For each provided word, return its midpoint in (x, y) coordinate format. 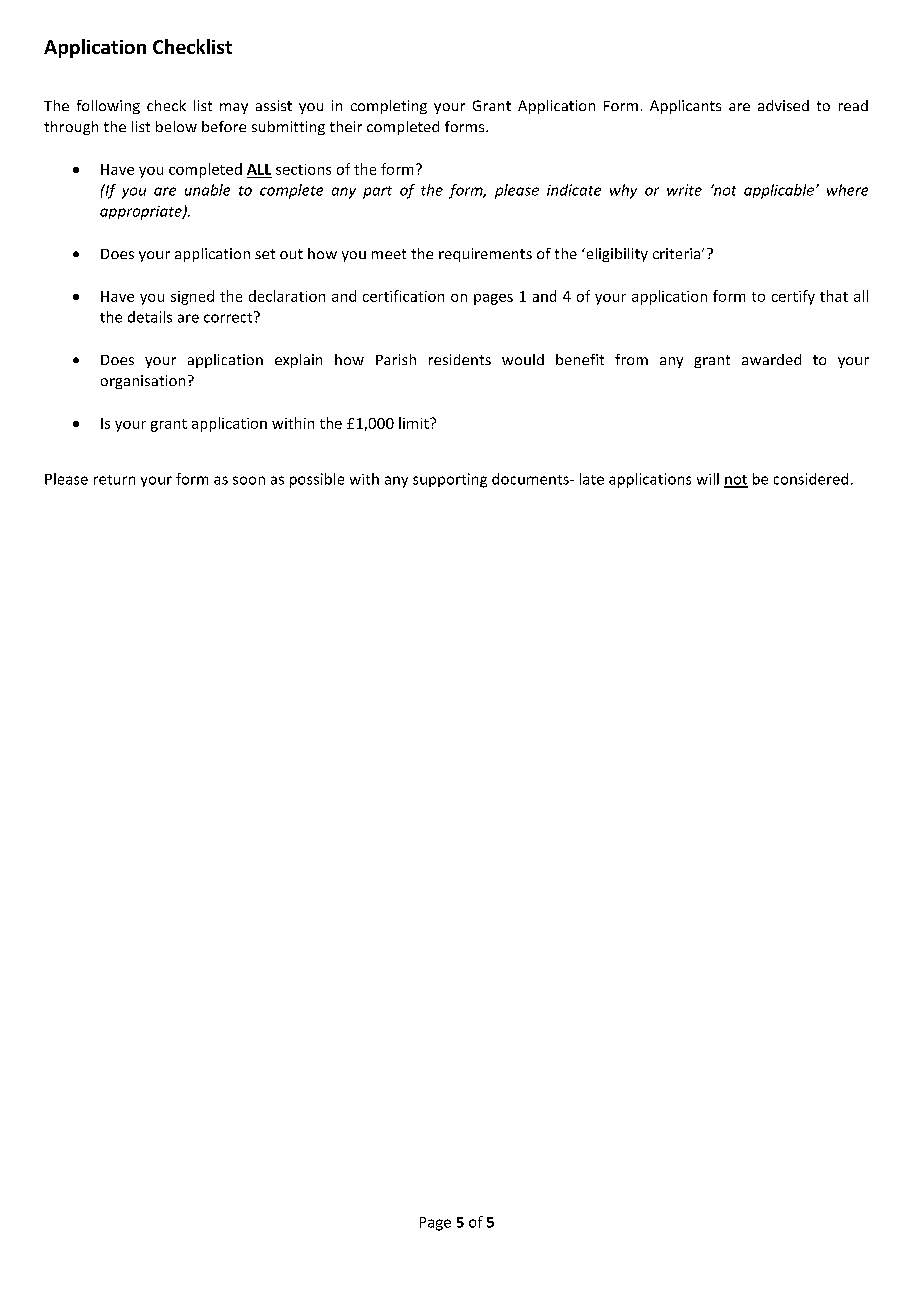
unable (207, 190)
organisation (143, 382)
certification (403, 296)
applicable (779, 191)
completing (389, 107)
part (377, 192)
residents (460, 359)
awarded (771, 359)
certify (793, 297)
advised (783, 105)
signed (192, 297)
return (114, 480)
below (176, 126)
